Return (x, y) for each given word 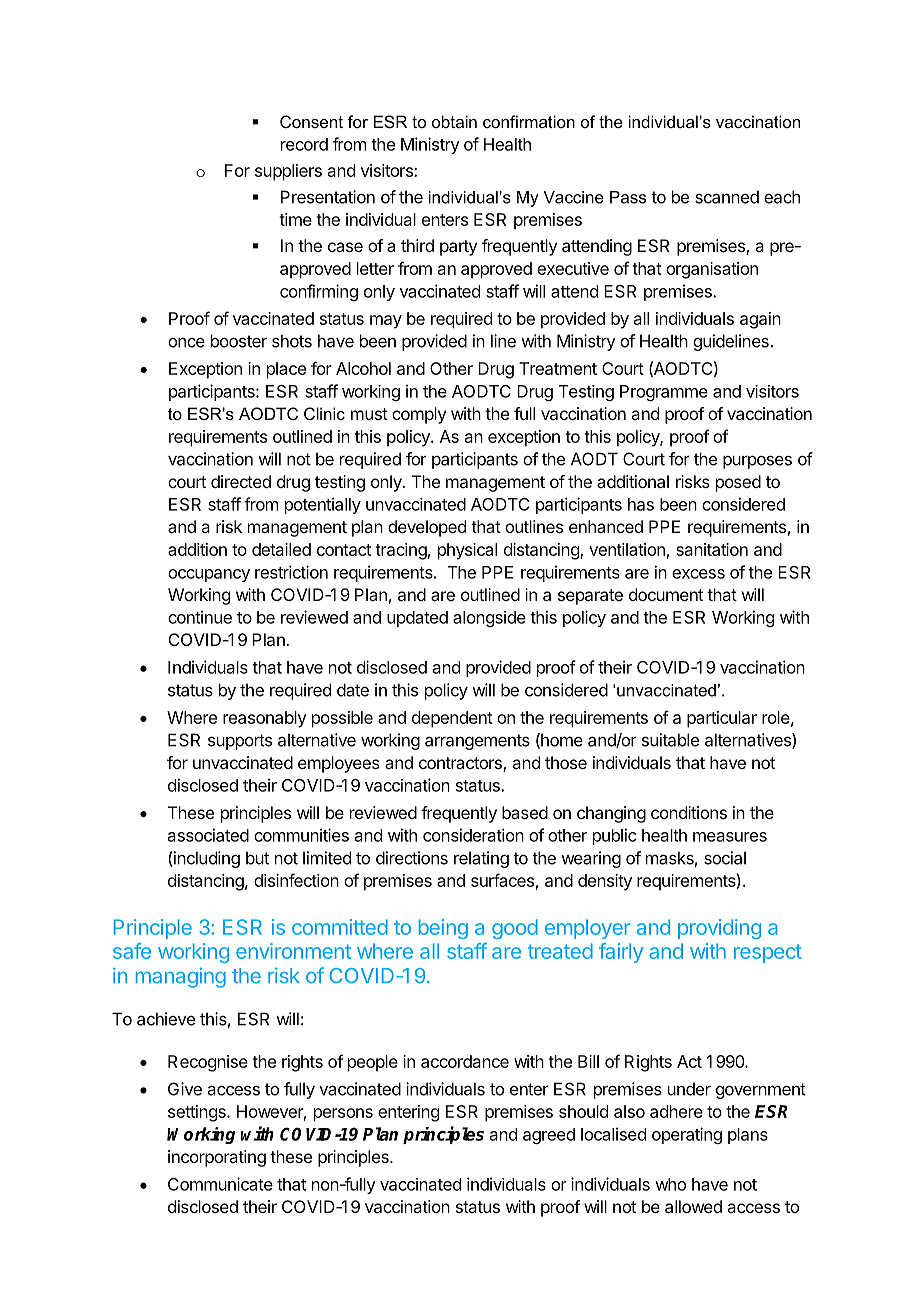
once (186, 343)
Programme (664, 393)
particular (722, 719)
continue (200, 617)
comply (419, 415)
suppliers (288, 172)
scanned (727, 197)
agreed (549, 1136)
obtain (454, 121)
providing (719, 929)
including (206, 859)
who (670, 1184)
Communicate (220, 1184)
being (443, 929)
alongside (489, 619)
